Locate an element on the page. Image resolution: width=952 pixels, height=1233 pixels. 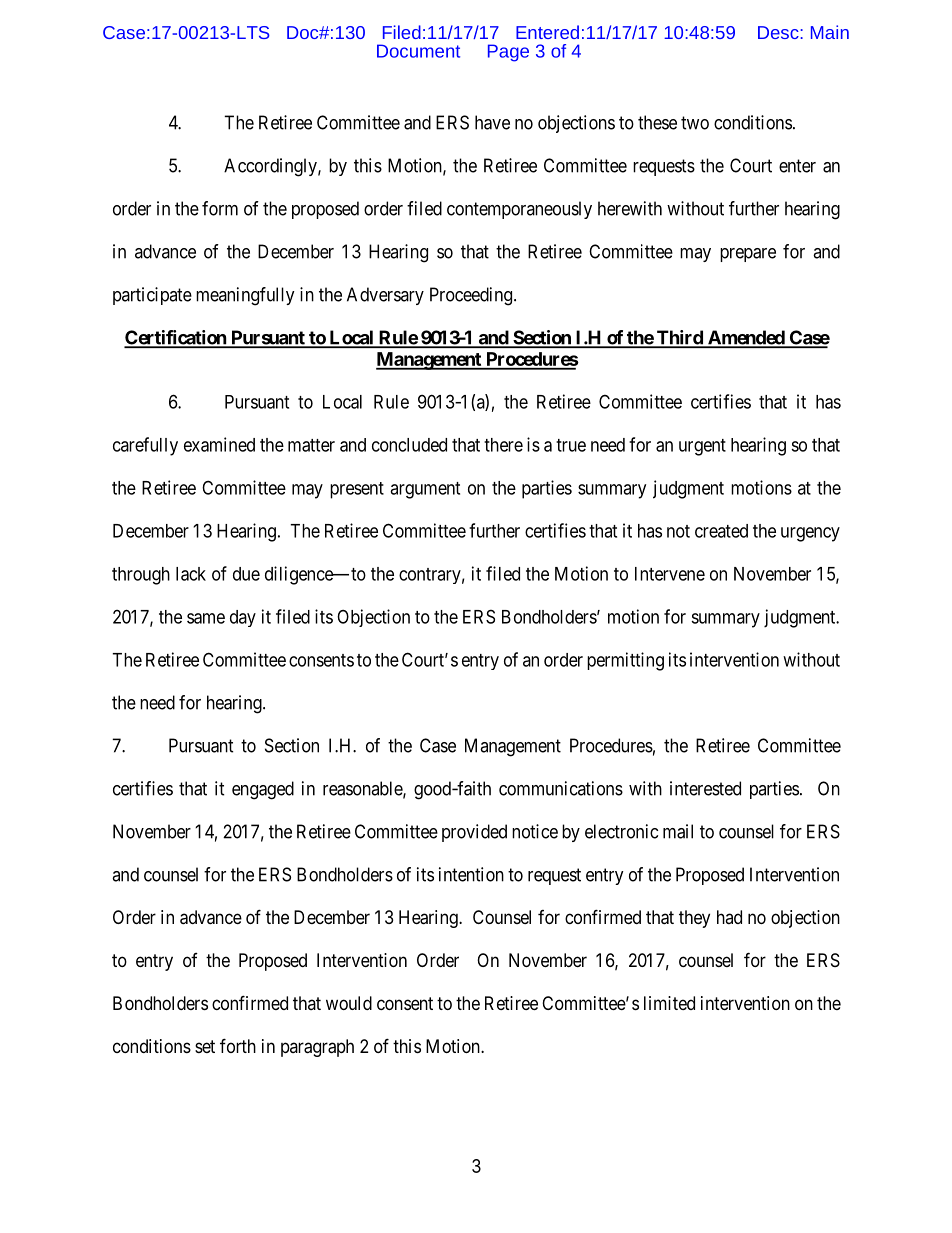
Document is located at coordinates (418, 51).
